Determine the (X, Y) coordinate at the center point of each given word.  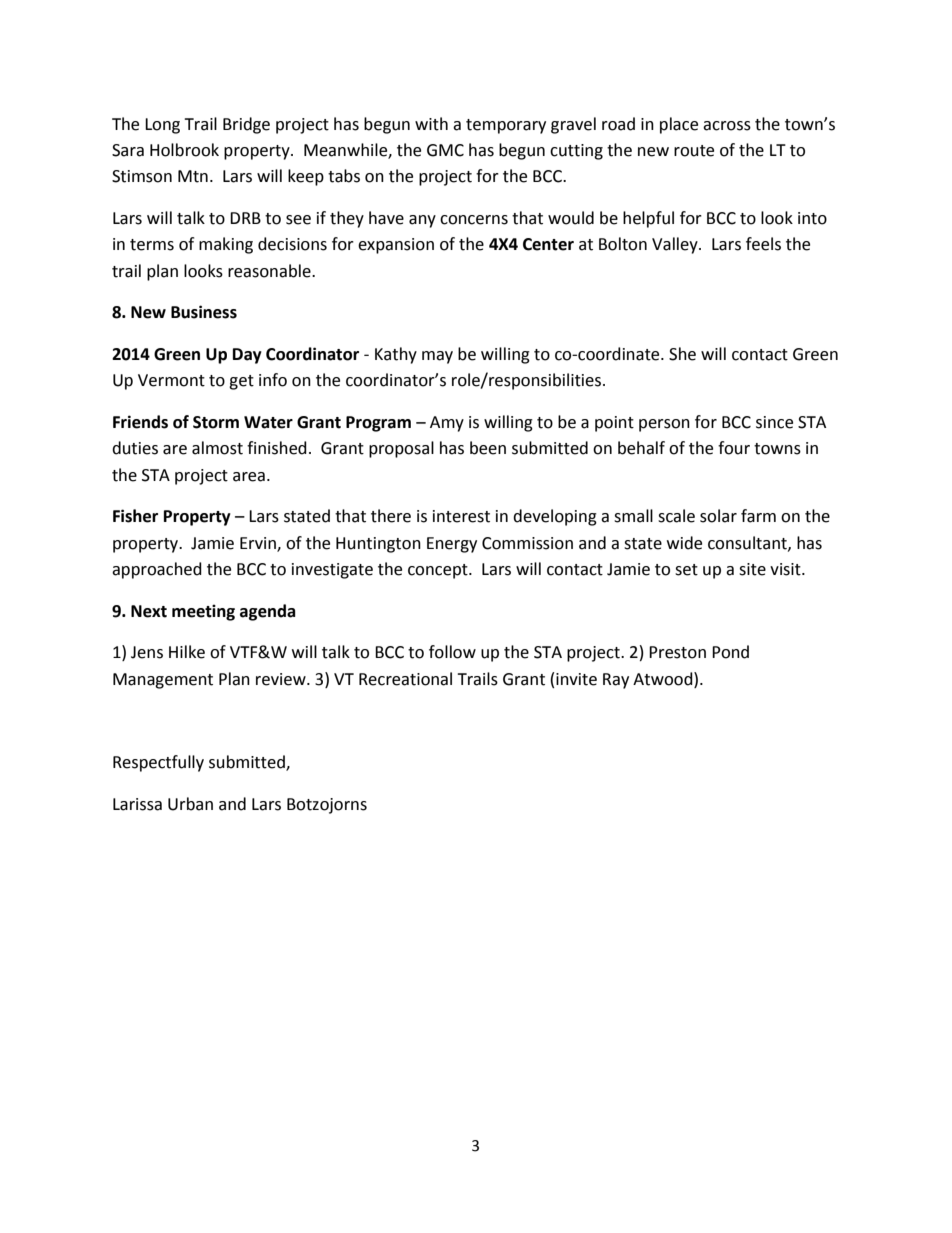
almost (217, 448)
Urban (190, 804)
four (734, 448)
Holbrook (184, 150)
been (488, 448)
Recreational (405, 679)
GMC (445, 150)
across (727, 126)
